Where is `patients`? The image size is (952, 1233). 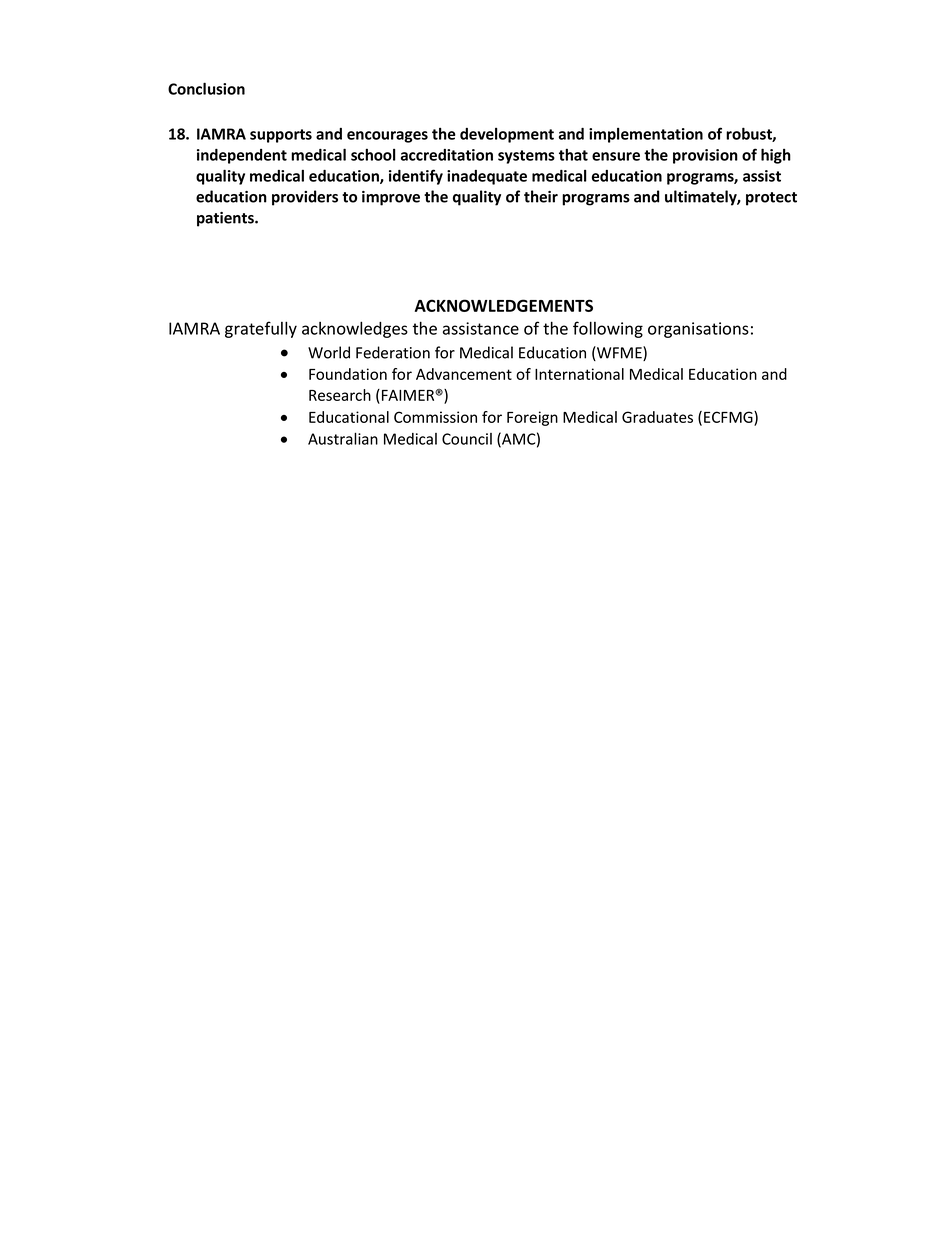
patients is located at coordinates (226, 219).
